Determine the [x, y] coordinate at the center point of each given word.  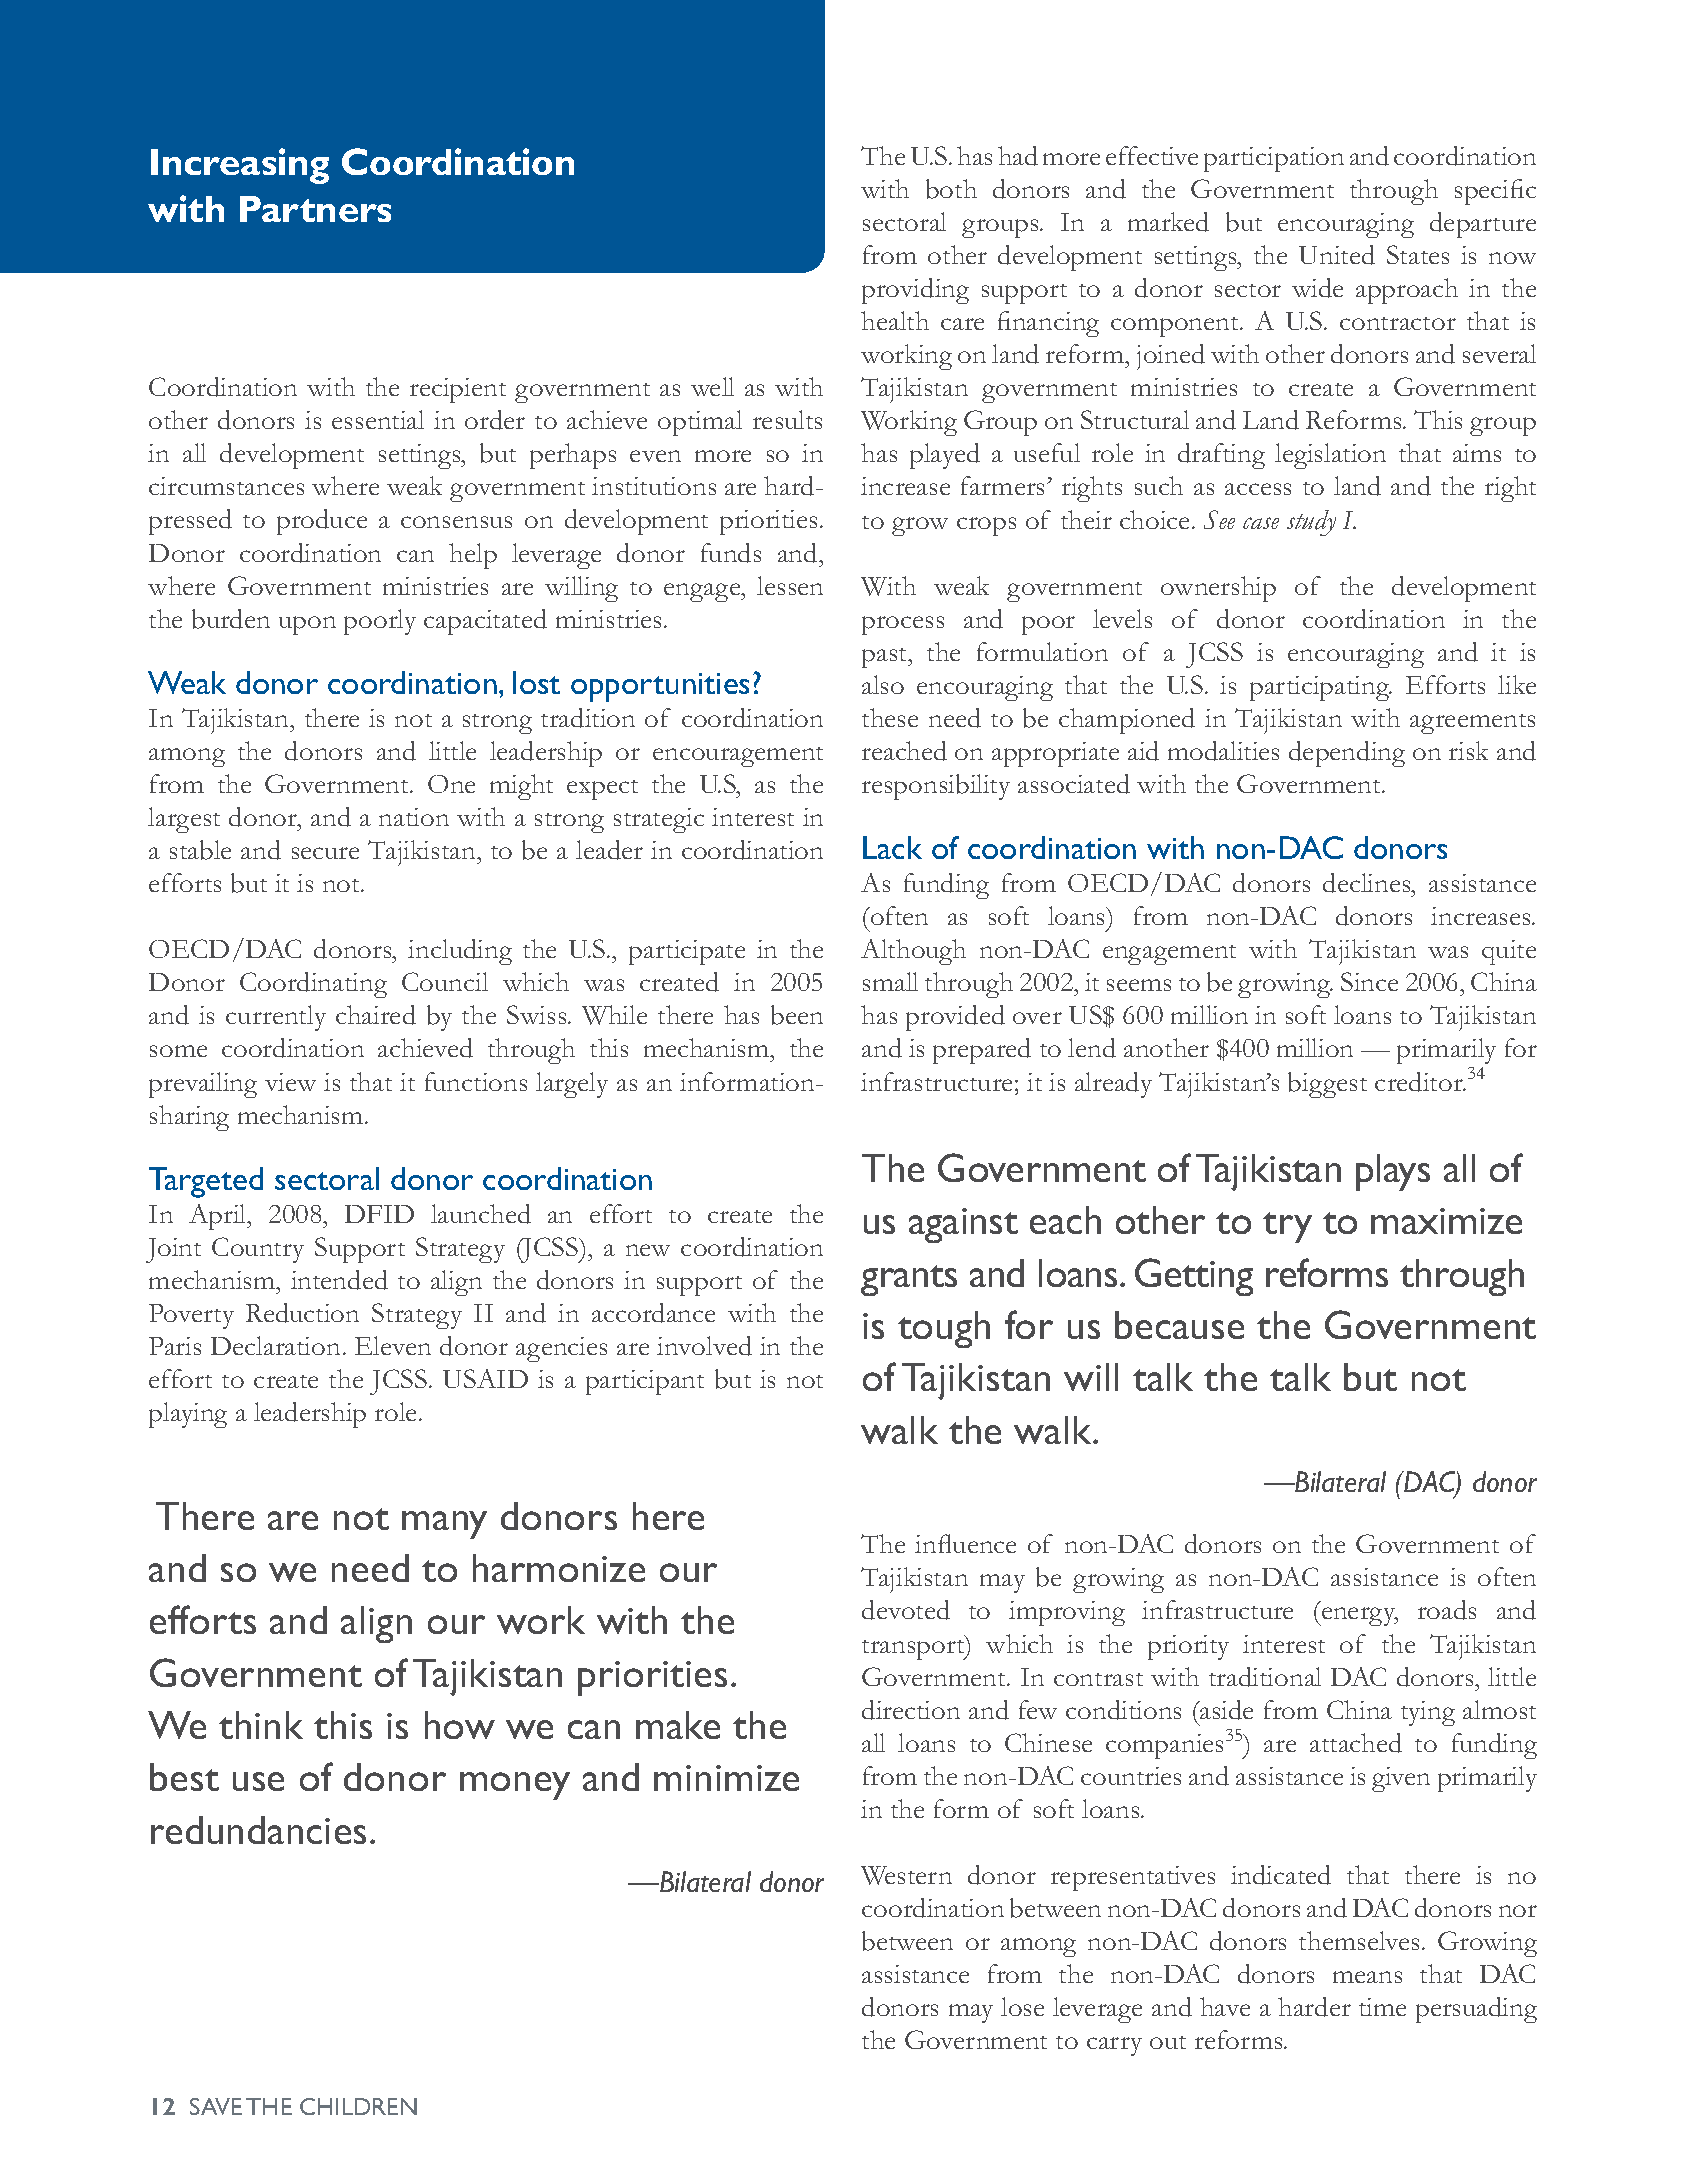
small [890, 981]
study [1311, 523]
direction [911, 1710]
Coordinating [313, 985]
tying [1428, 1713]
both [951, 189]
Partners [315, 209]
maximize [1446, 1221]
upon [307, 625]
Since [1369, 981]
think [261, 1725]
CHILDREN [358, 2106]
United [1337, 255]
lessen [790, 585]
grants [909, 1280]
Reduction [302, 1313]
